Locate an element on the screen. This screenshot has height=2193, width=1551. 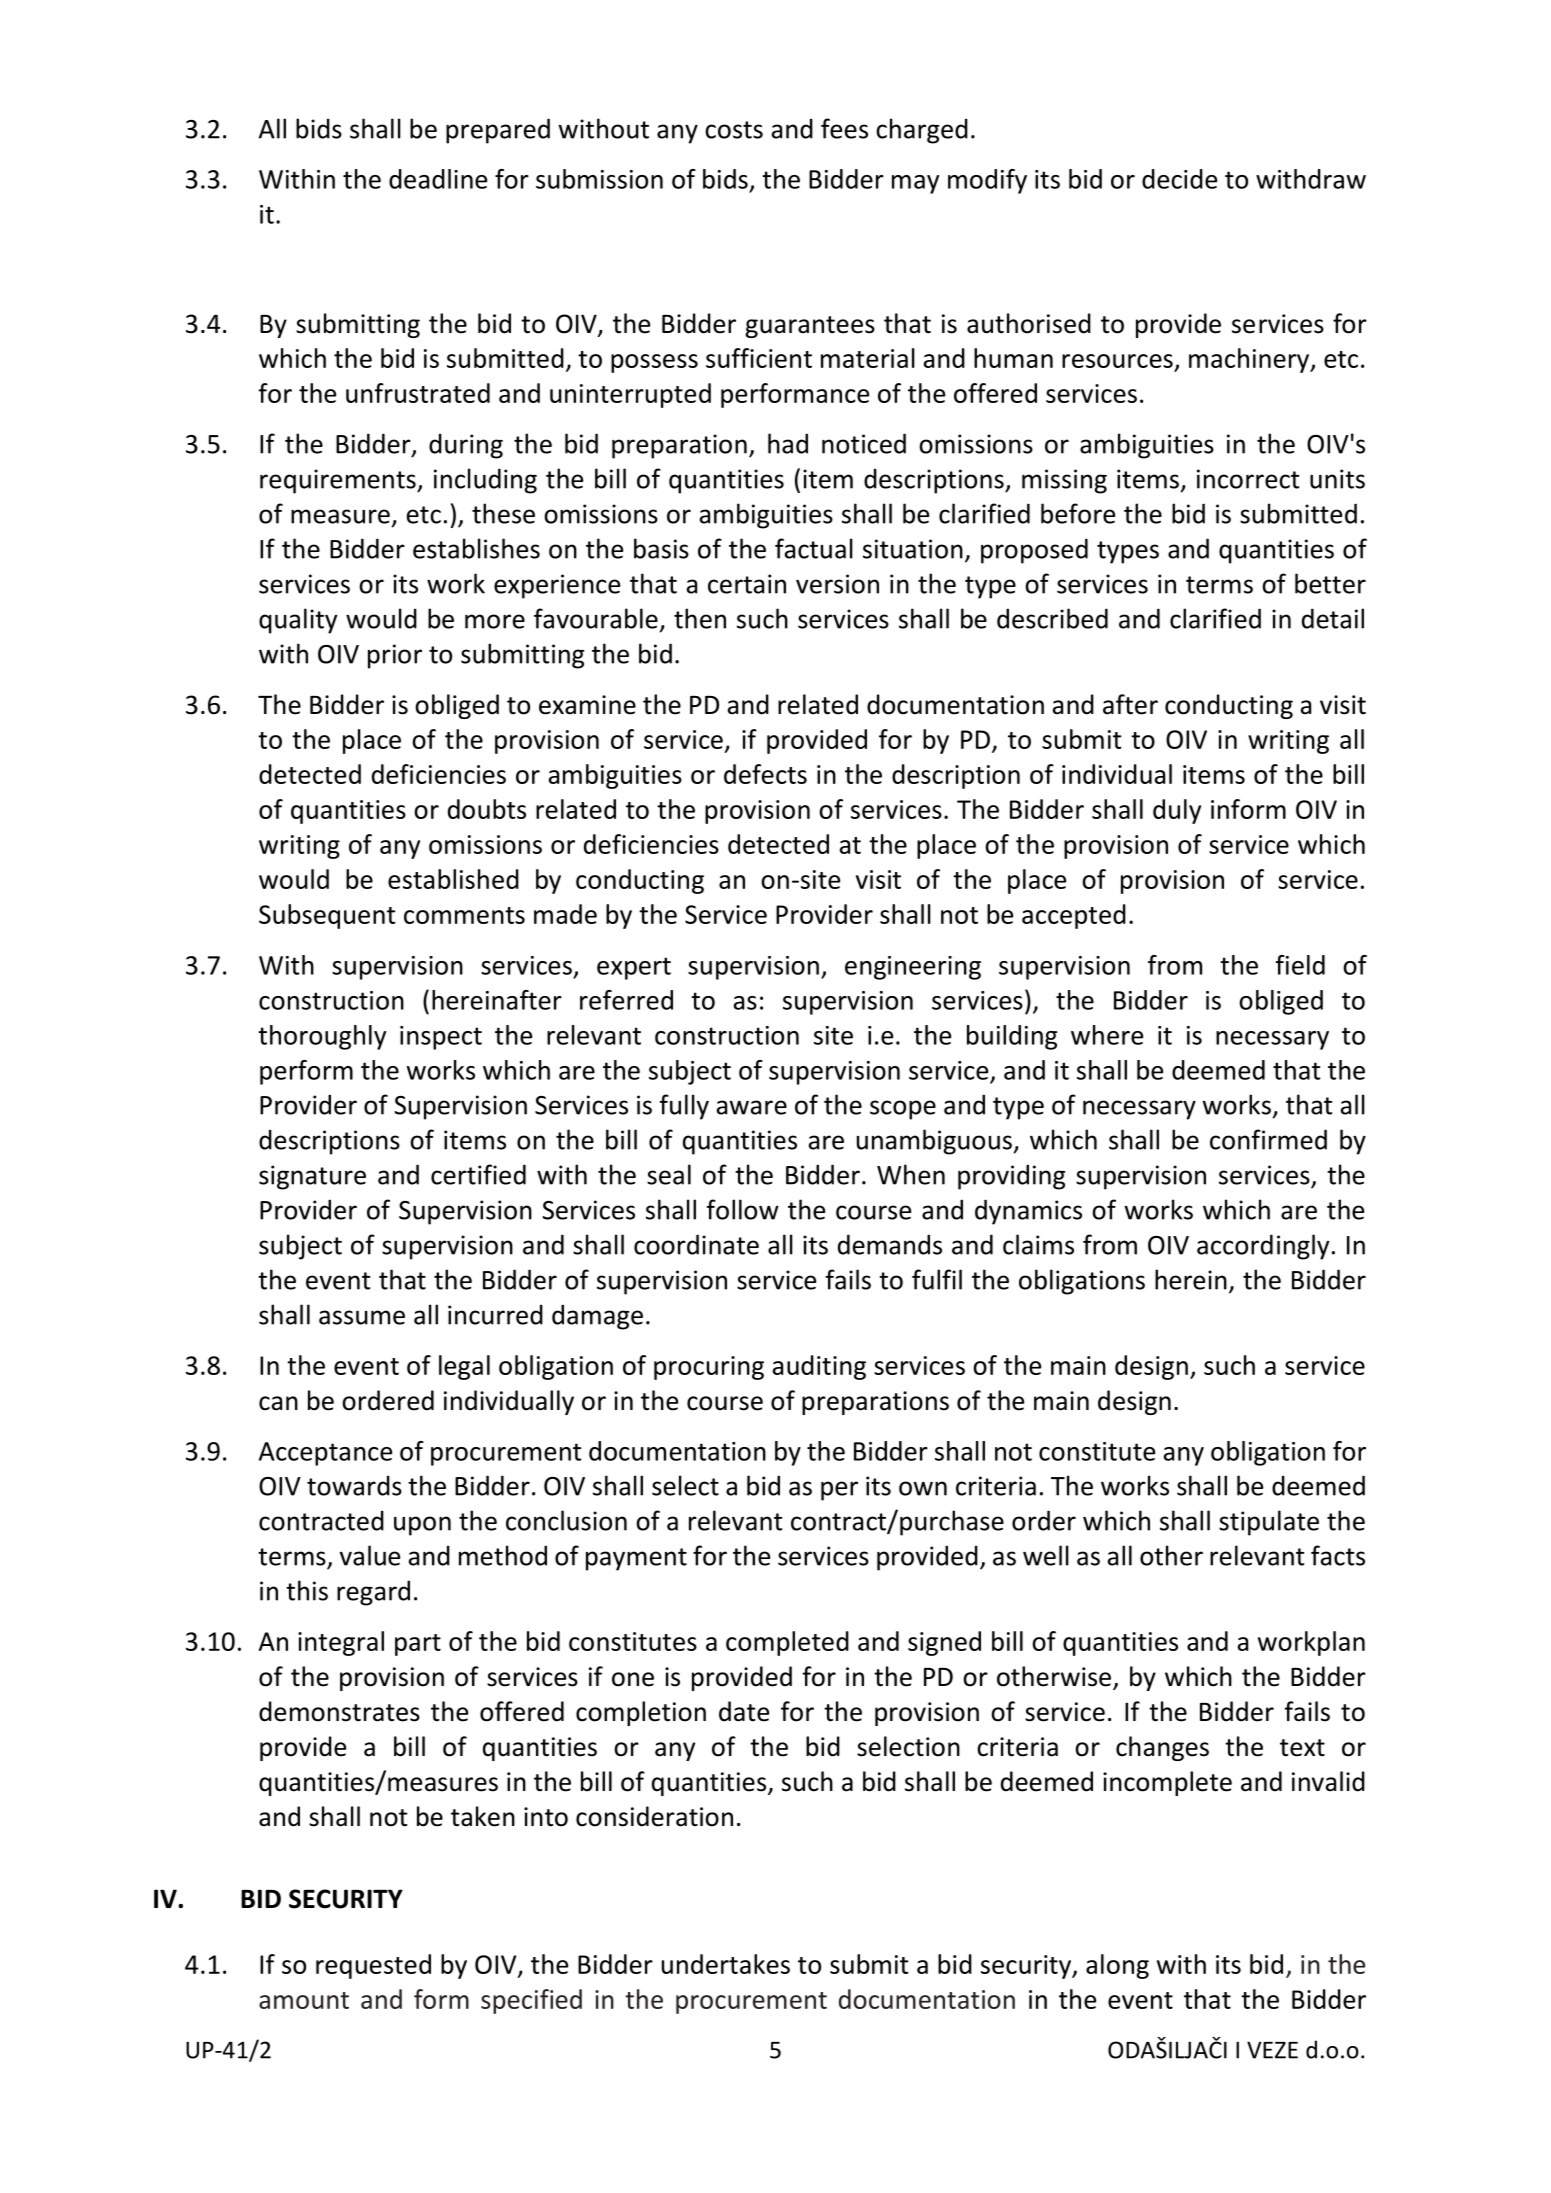
accordingly is located at coordinates (1263, 1247).
